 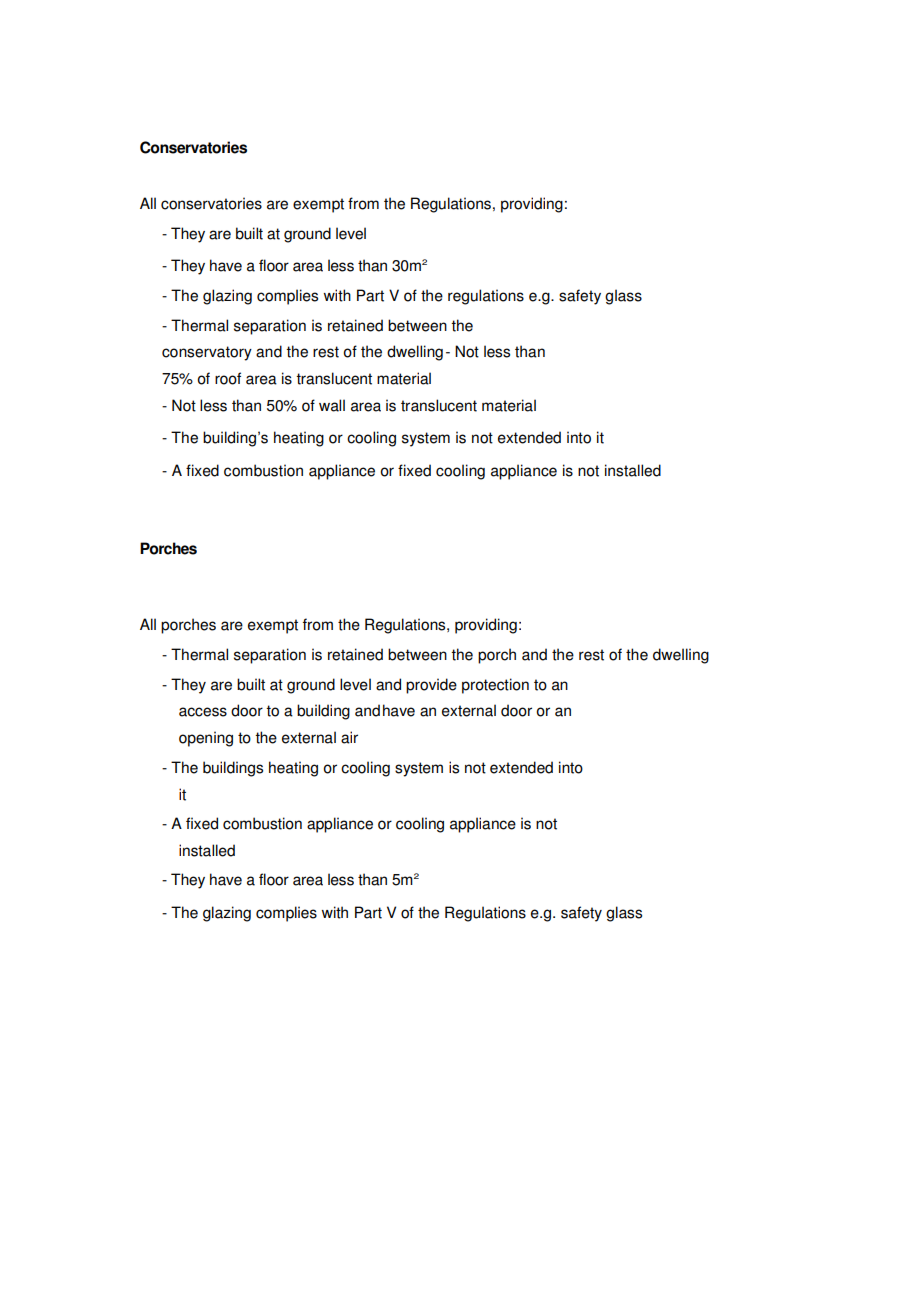 I want to click on provide, so click(x=431, y=686).
